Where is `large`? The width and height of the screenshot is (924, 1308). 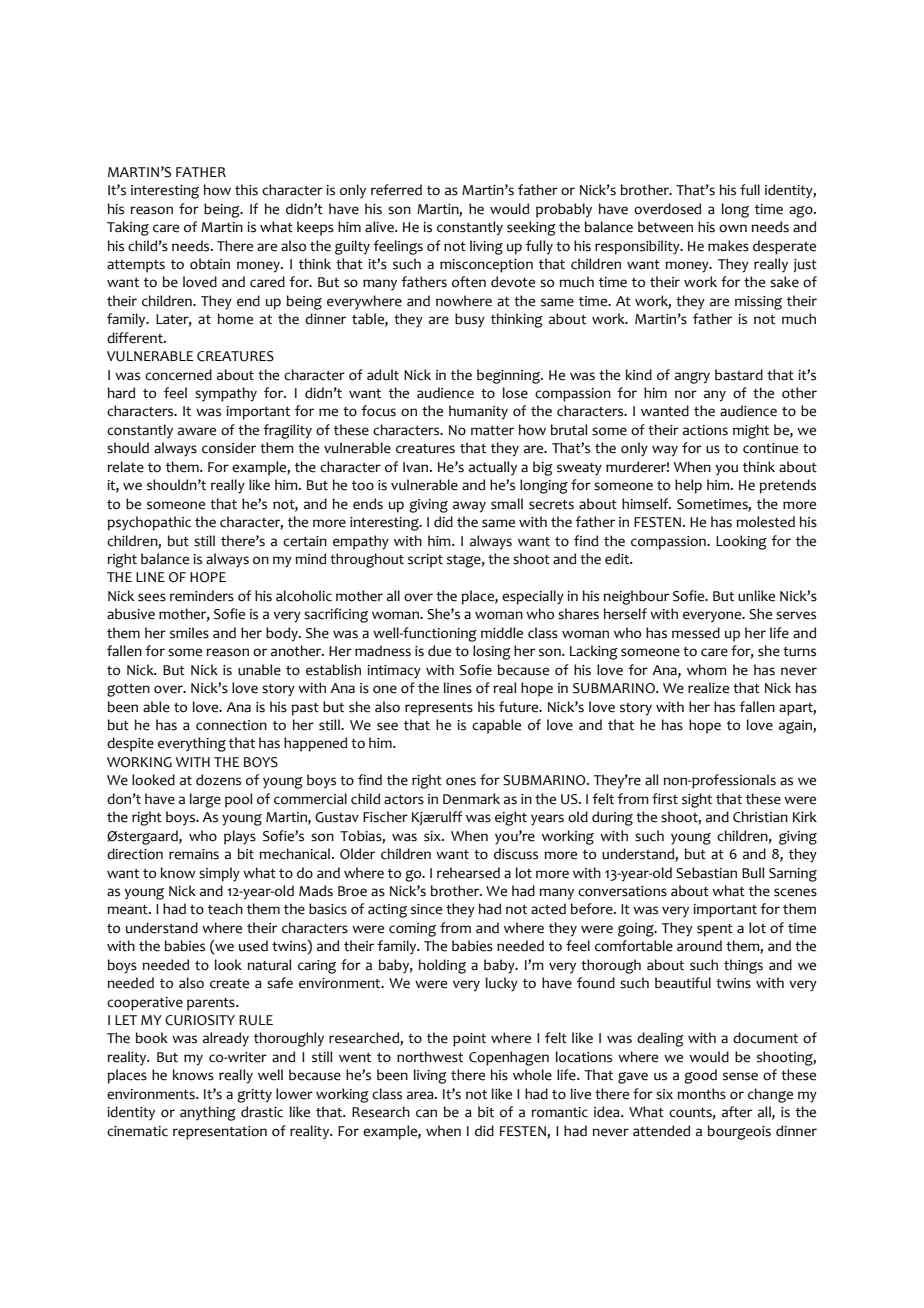
large is located at coordinates (205, 800).
